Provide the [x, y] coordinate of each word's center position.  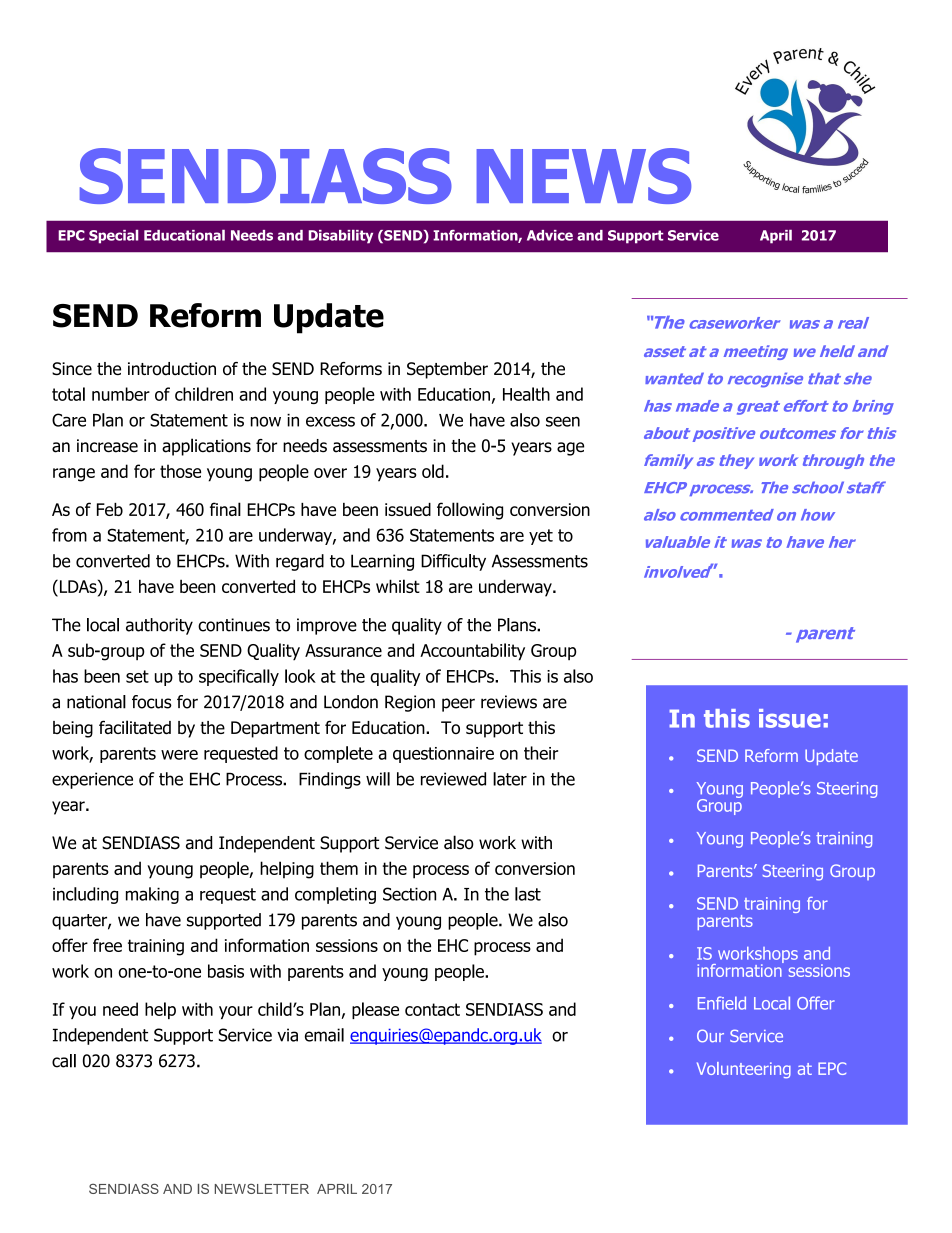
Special [113, 237]
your [236, 1012]
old [433, 471]
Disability [340, 237]
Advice [550, 235]
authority [159, 626]
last [528, 894]
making [152, 895]
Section [409, 894]
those [180, 471]
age [570, 449]
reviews [509, 702]
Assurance [343, 650]
